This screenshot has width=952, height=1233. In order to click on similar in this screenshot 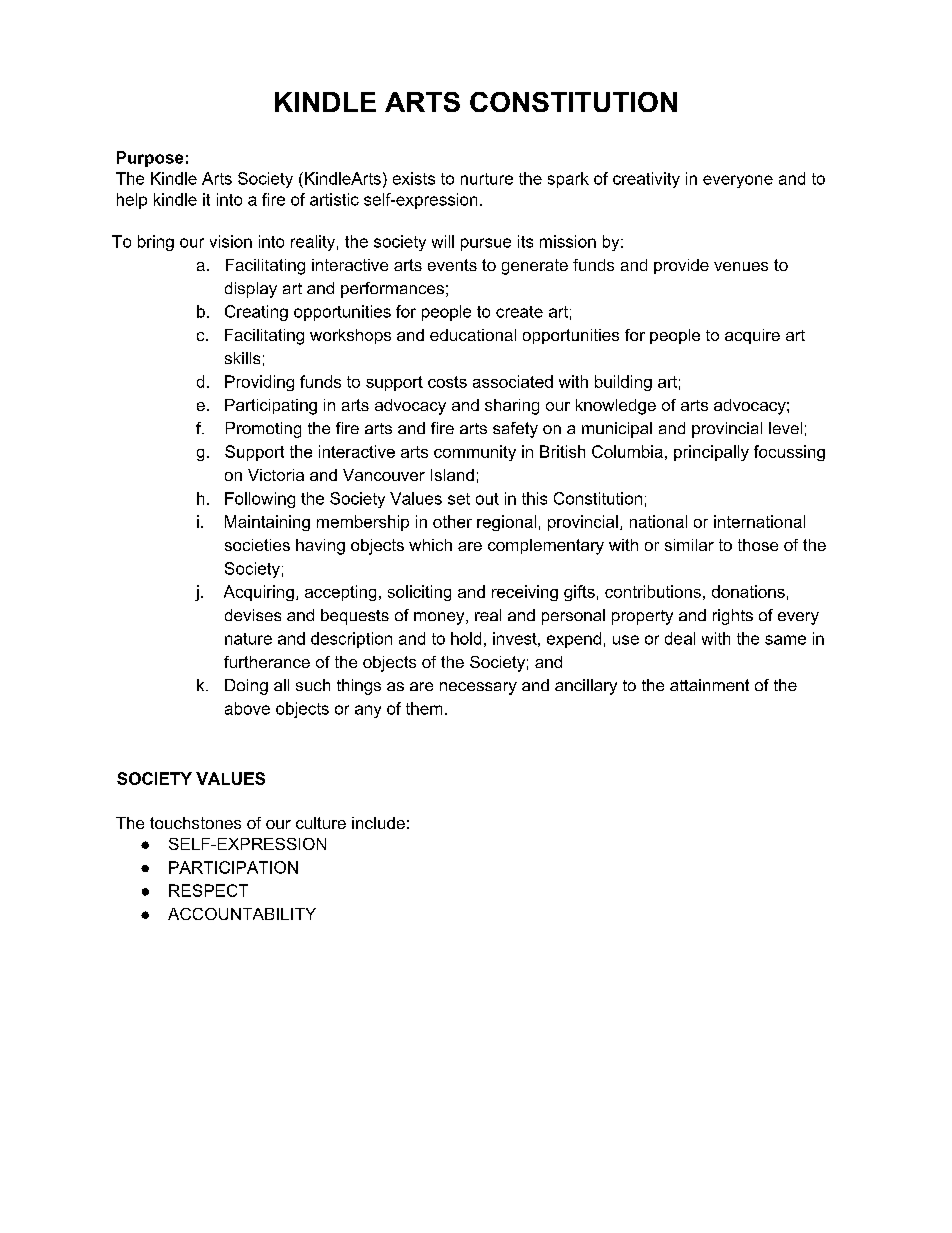, I will do `click(689, 545)`.
